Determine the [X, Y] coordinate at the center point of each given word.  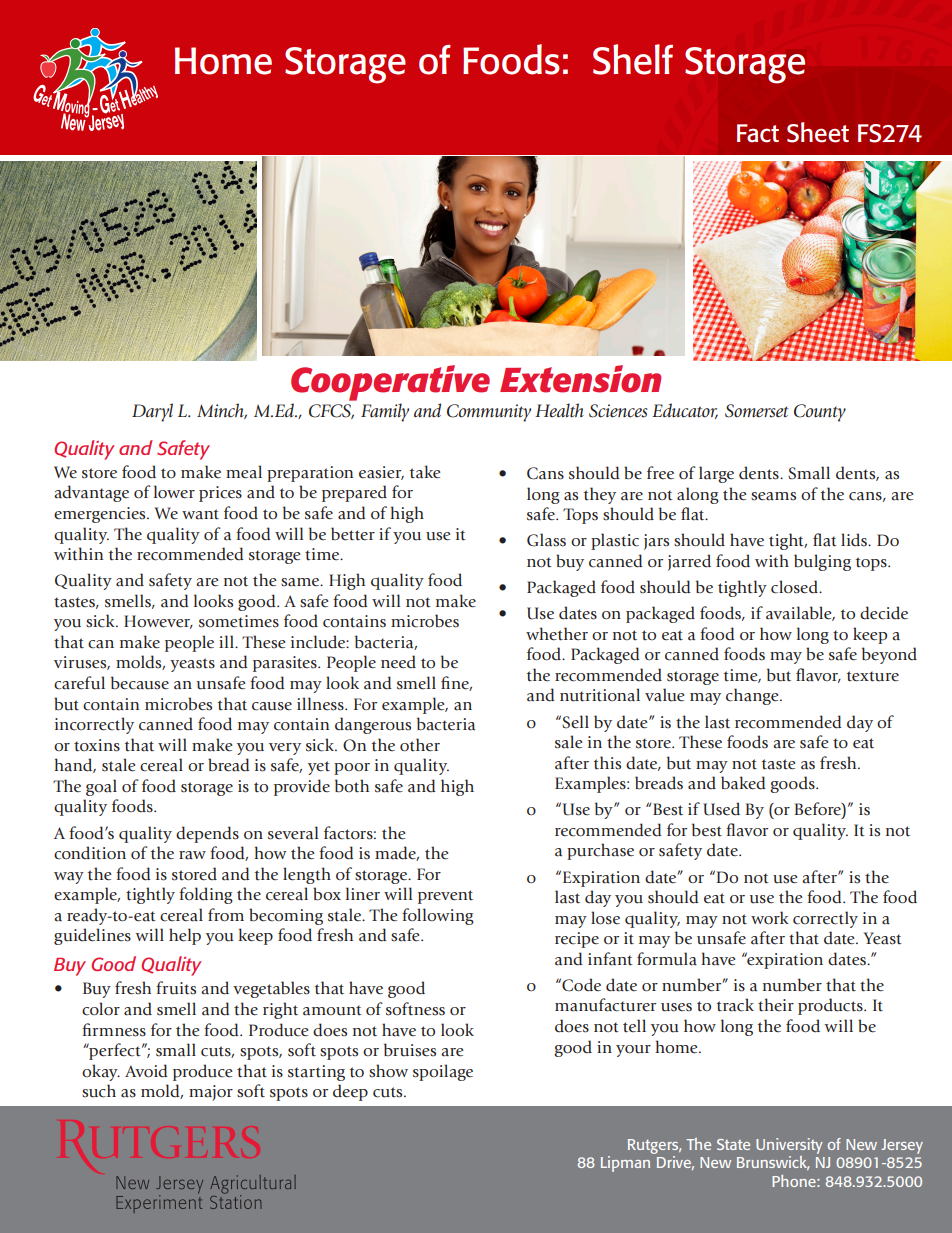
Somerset [757, 411]
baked [743, 783]
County [820, 413]
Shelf [633, 59]
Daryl [152, 412]
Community [489, 413]
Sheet [818, 132]
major [211, 1093]
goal [101, 787]
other [420, 745]
